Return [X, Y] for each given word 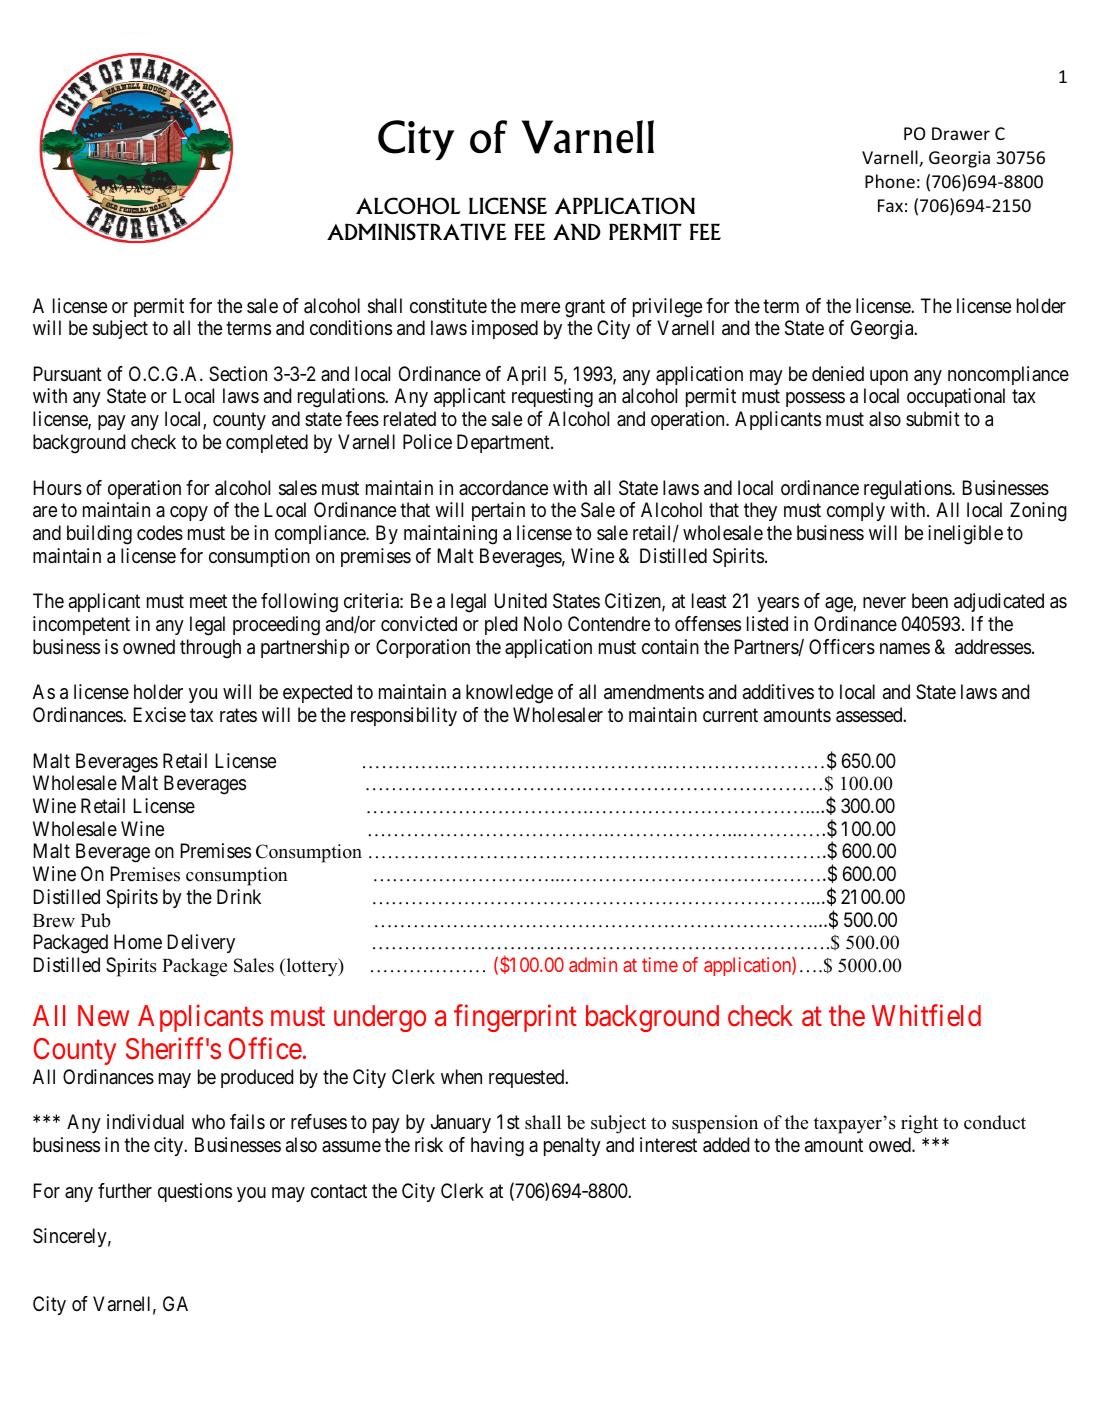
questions [195, 1192]
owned [149, 646]
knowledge [509, 694]
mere [540, 307]
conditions [351, 328]
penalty [572, 1146]
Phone [890, 181]
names [905, 649]
